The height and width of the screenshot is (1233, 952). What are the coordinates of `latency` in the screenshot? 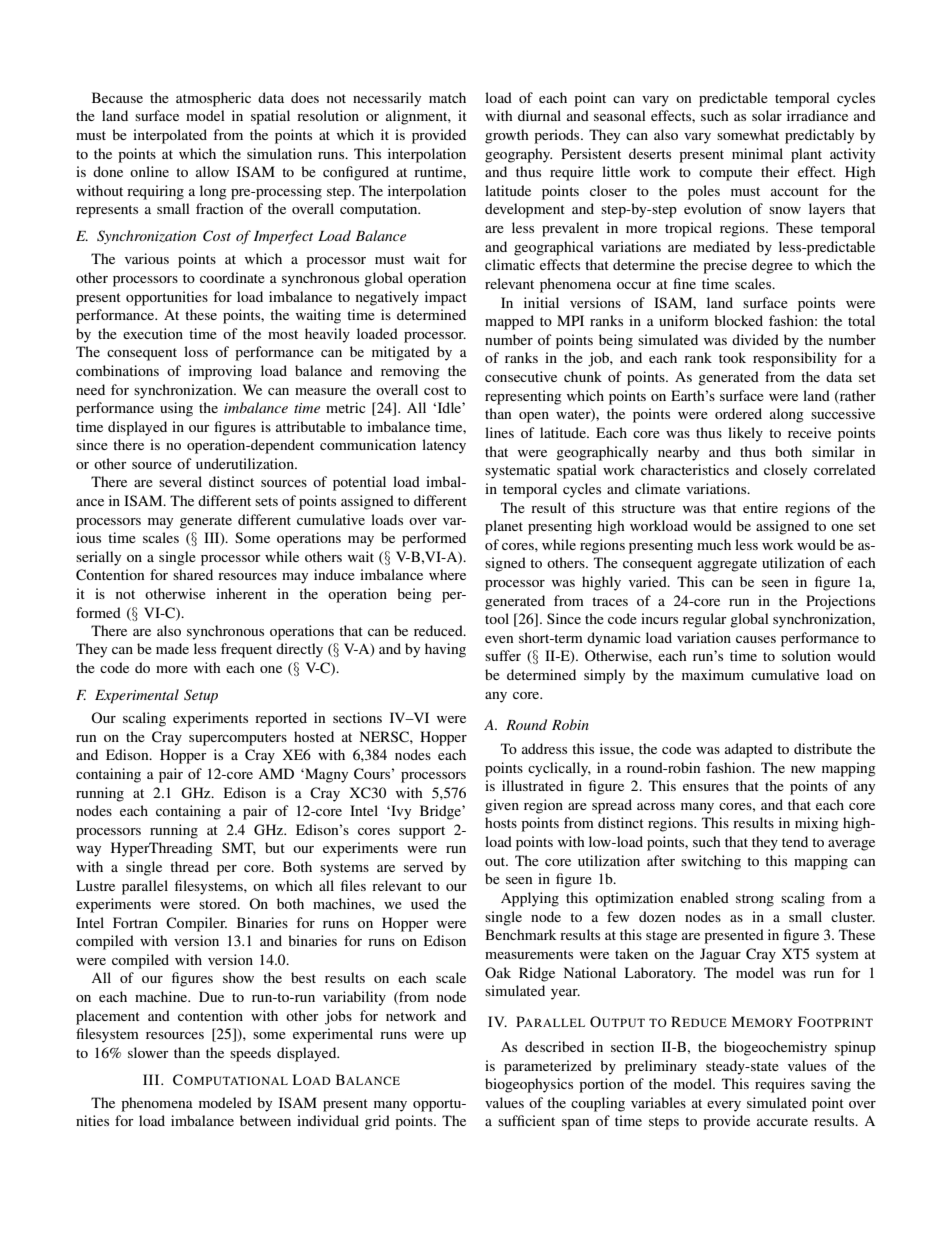 It's located at (444, 446).
